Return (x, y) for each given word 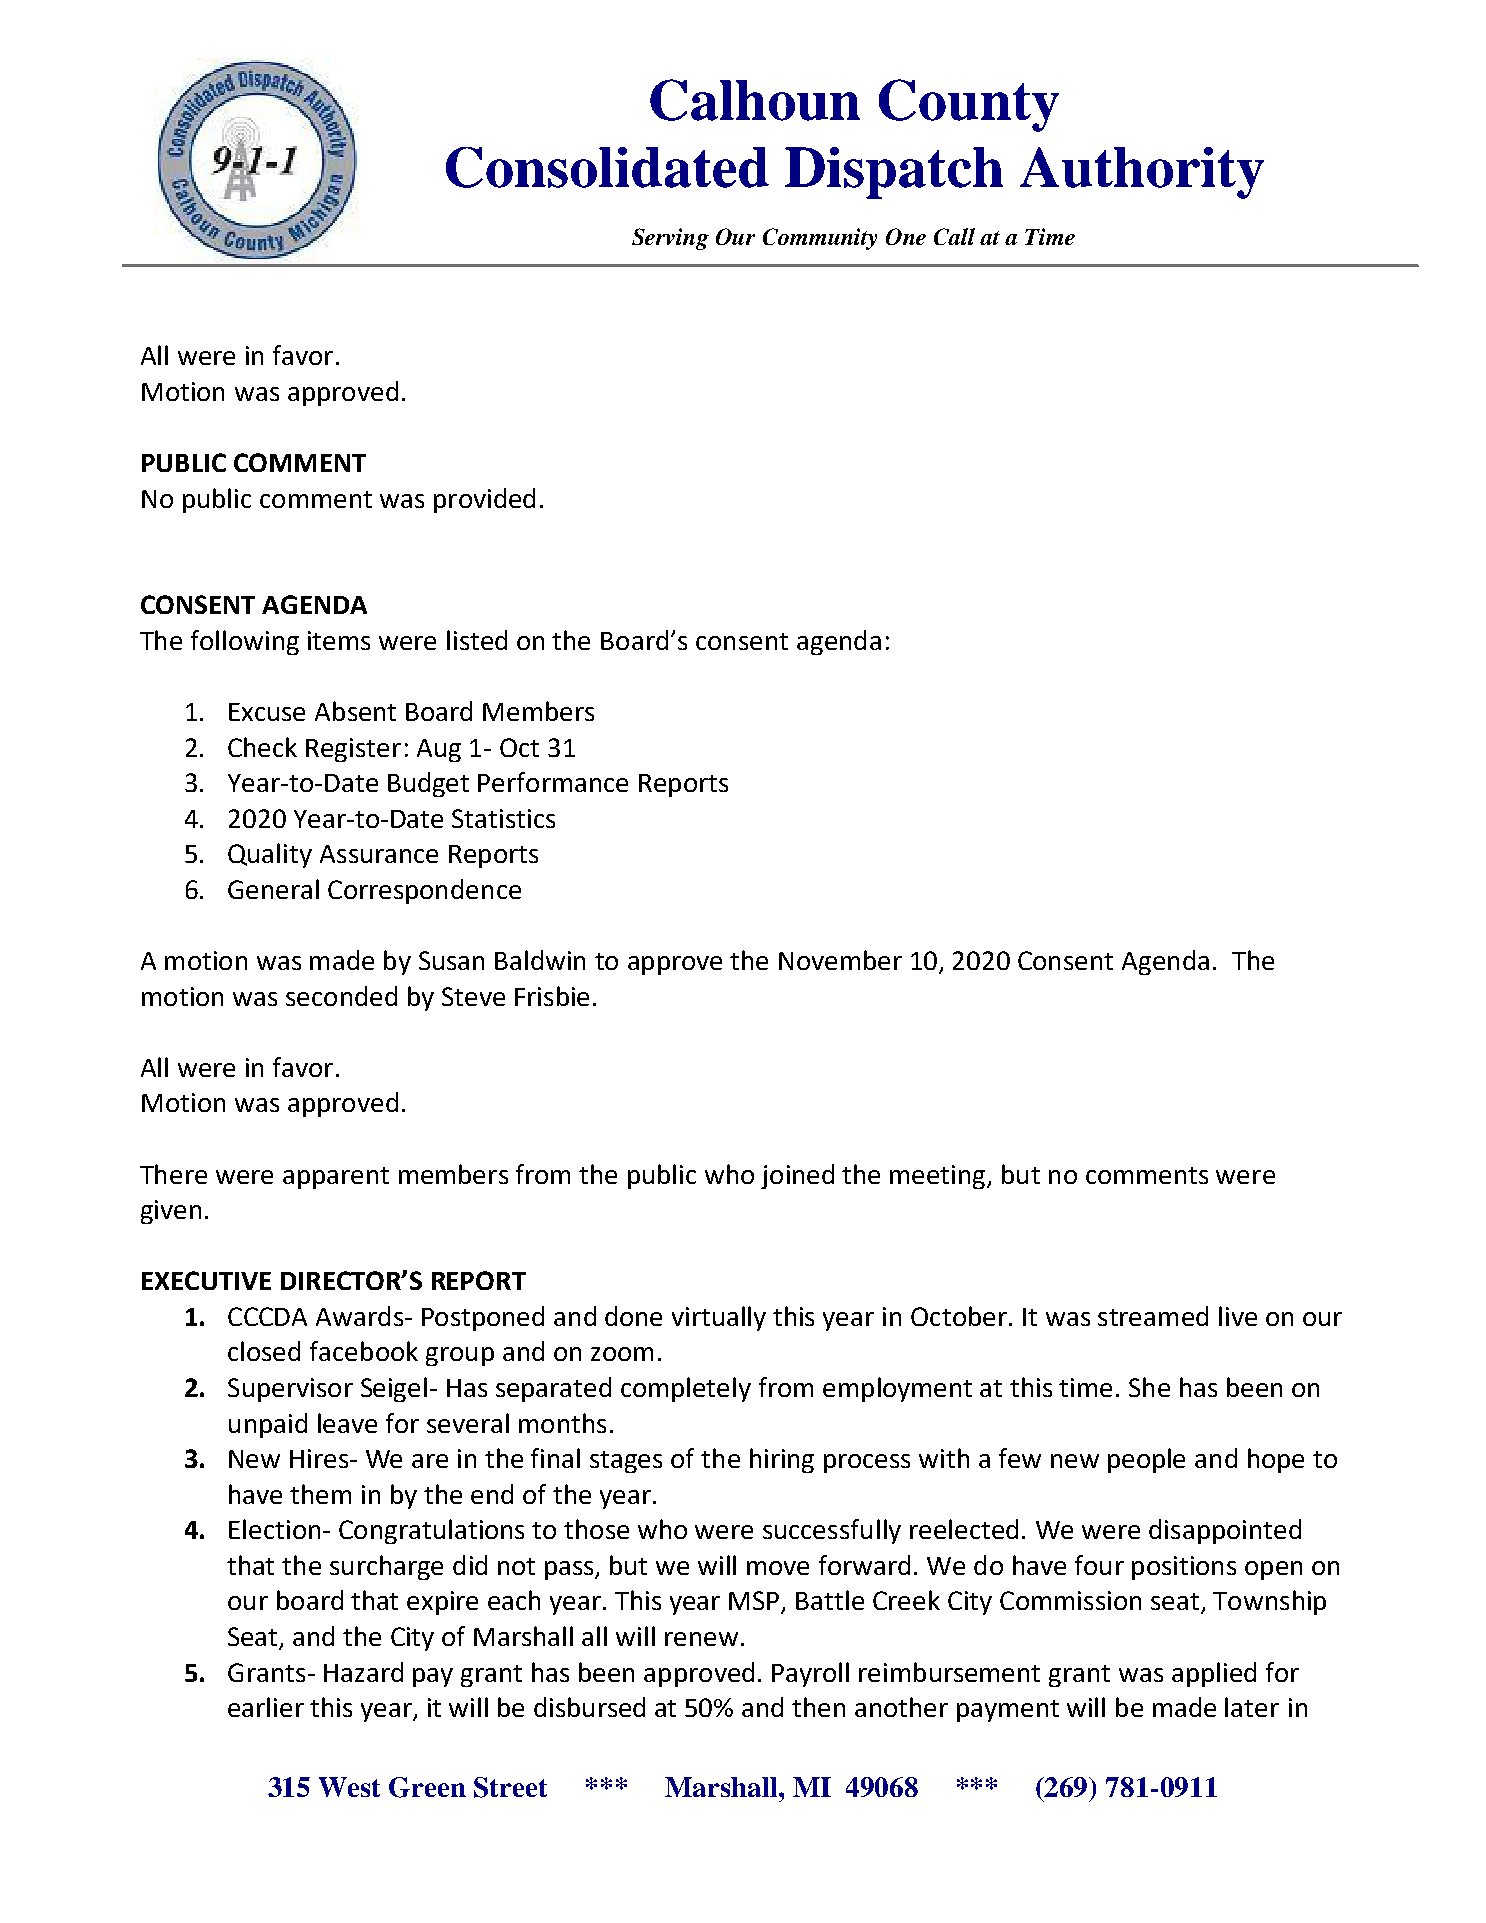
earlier (266, 1707)
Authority (1142, 173)
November (840, 960)
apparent (336, 1178)
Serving (670, 239)
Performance (553, 782)
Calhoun (755, 100)
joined (797, 1176)
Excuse (267, 712)
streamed (1153, 1316)
